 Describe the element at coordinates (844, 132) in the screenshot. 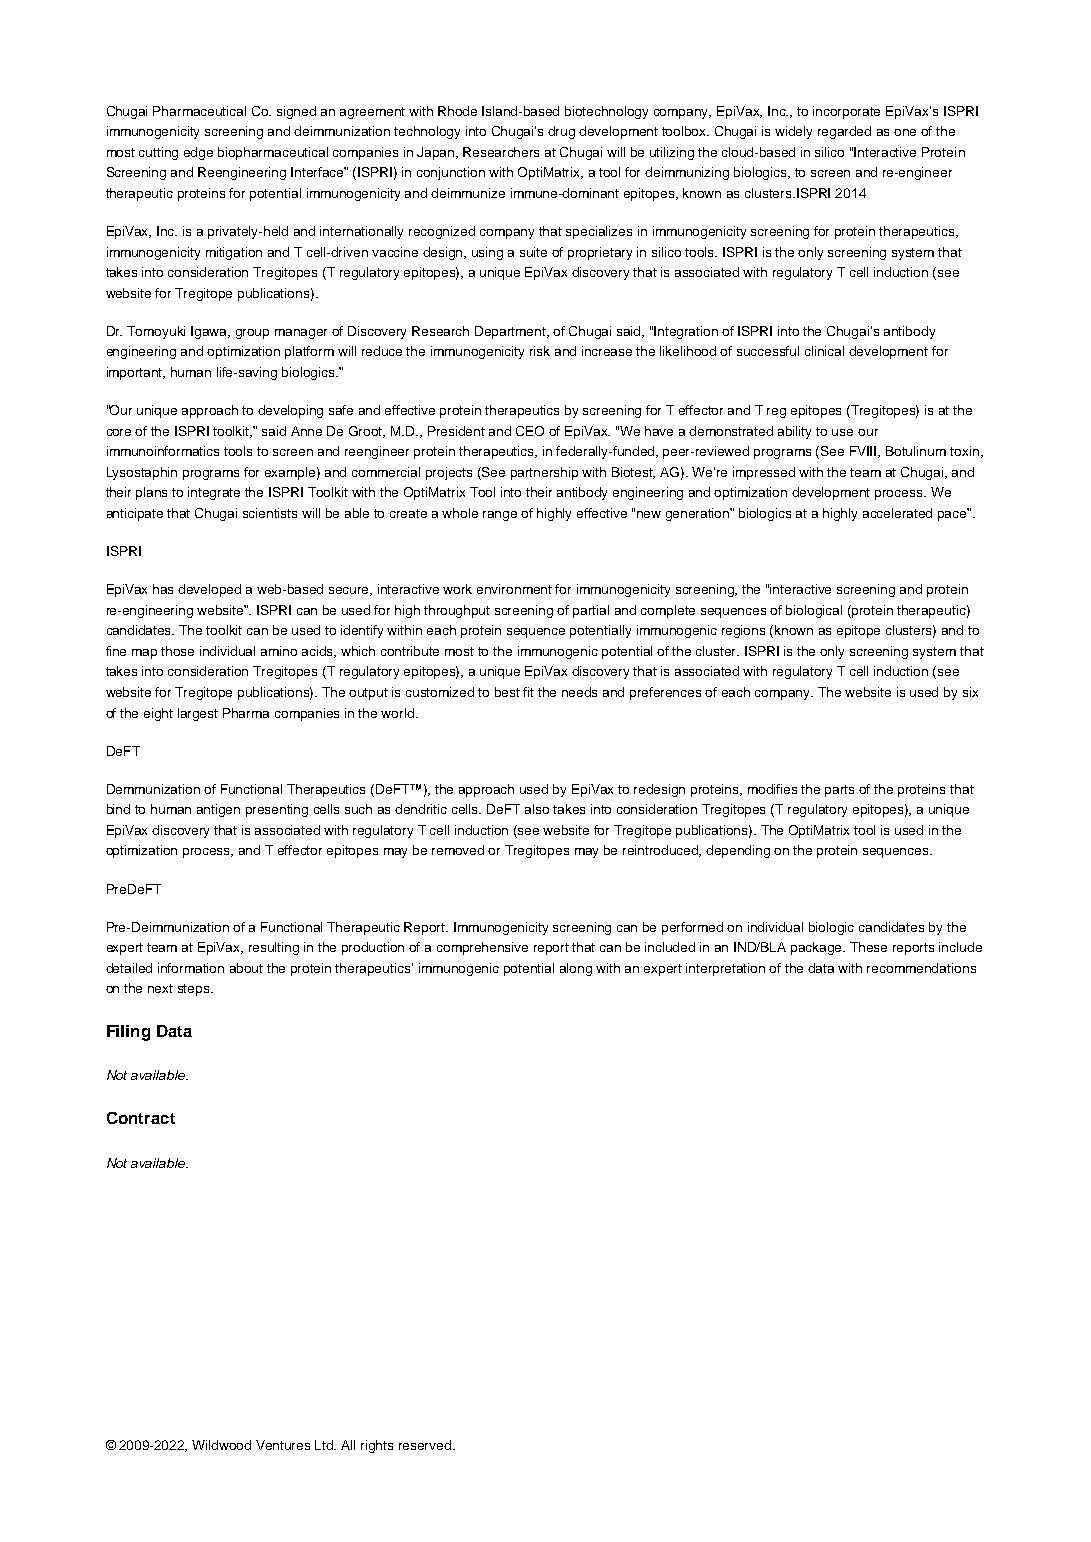

I see `regarded` at that location.
